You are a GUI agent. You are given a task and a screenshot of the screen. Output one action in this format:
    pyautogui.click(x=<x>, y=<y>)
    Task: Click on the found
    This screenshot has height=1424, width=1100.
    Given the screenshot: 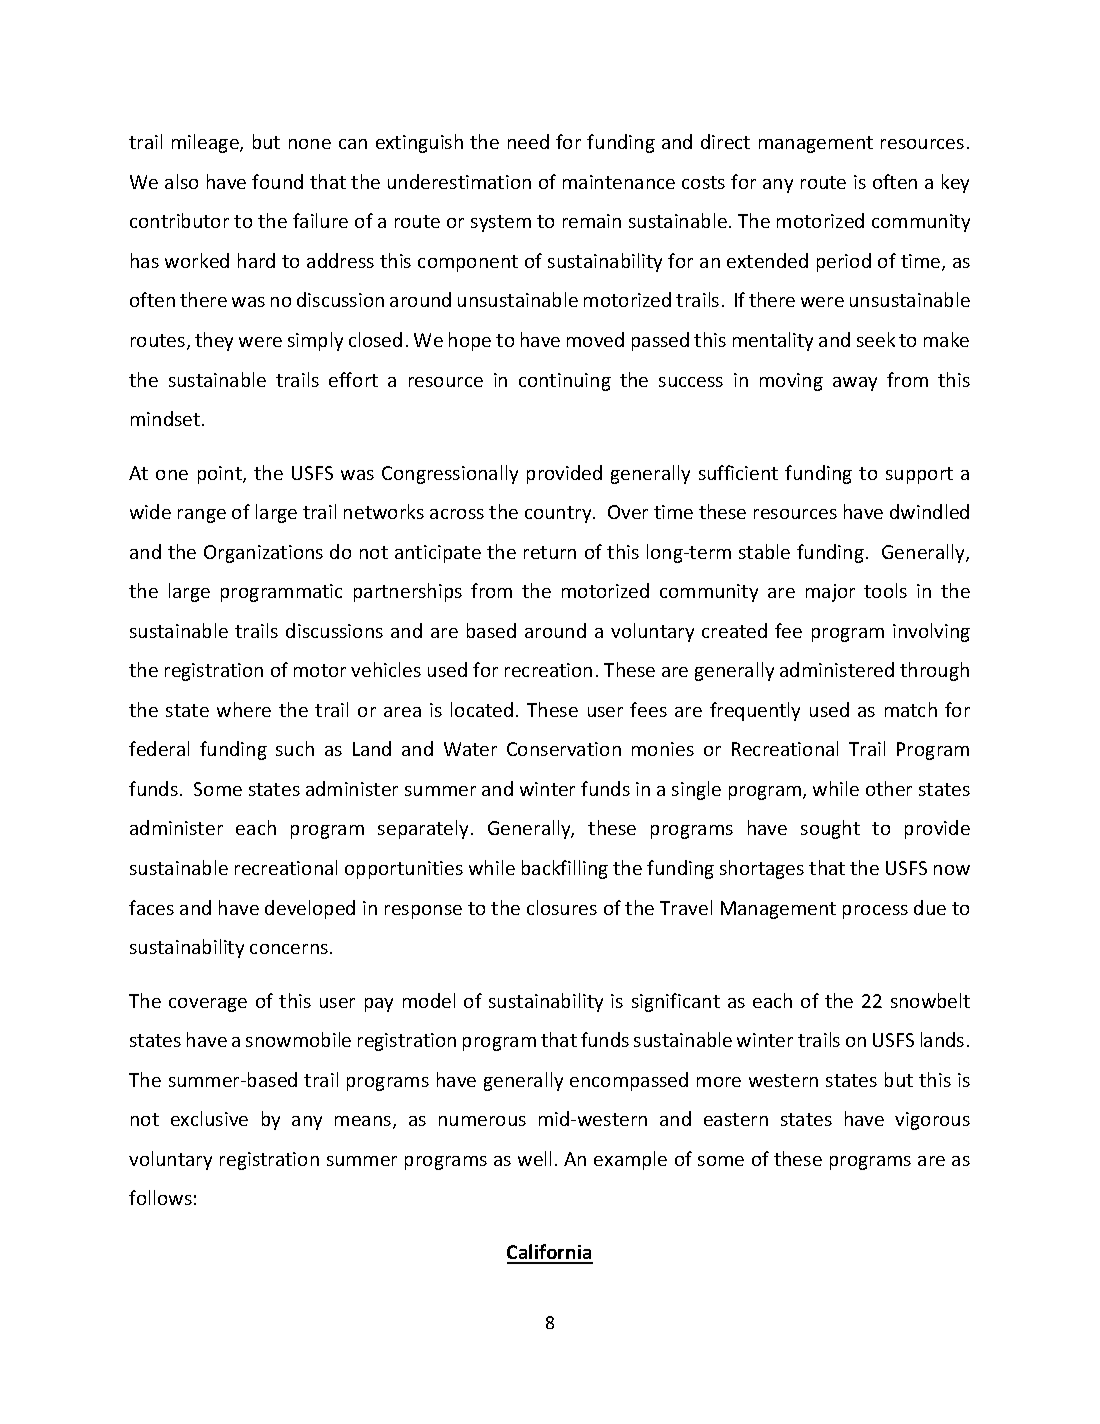 What is the action you would take?
    pyautogui.click(x=277, y=181)
